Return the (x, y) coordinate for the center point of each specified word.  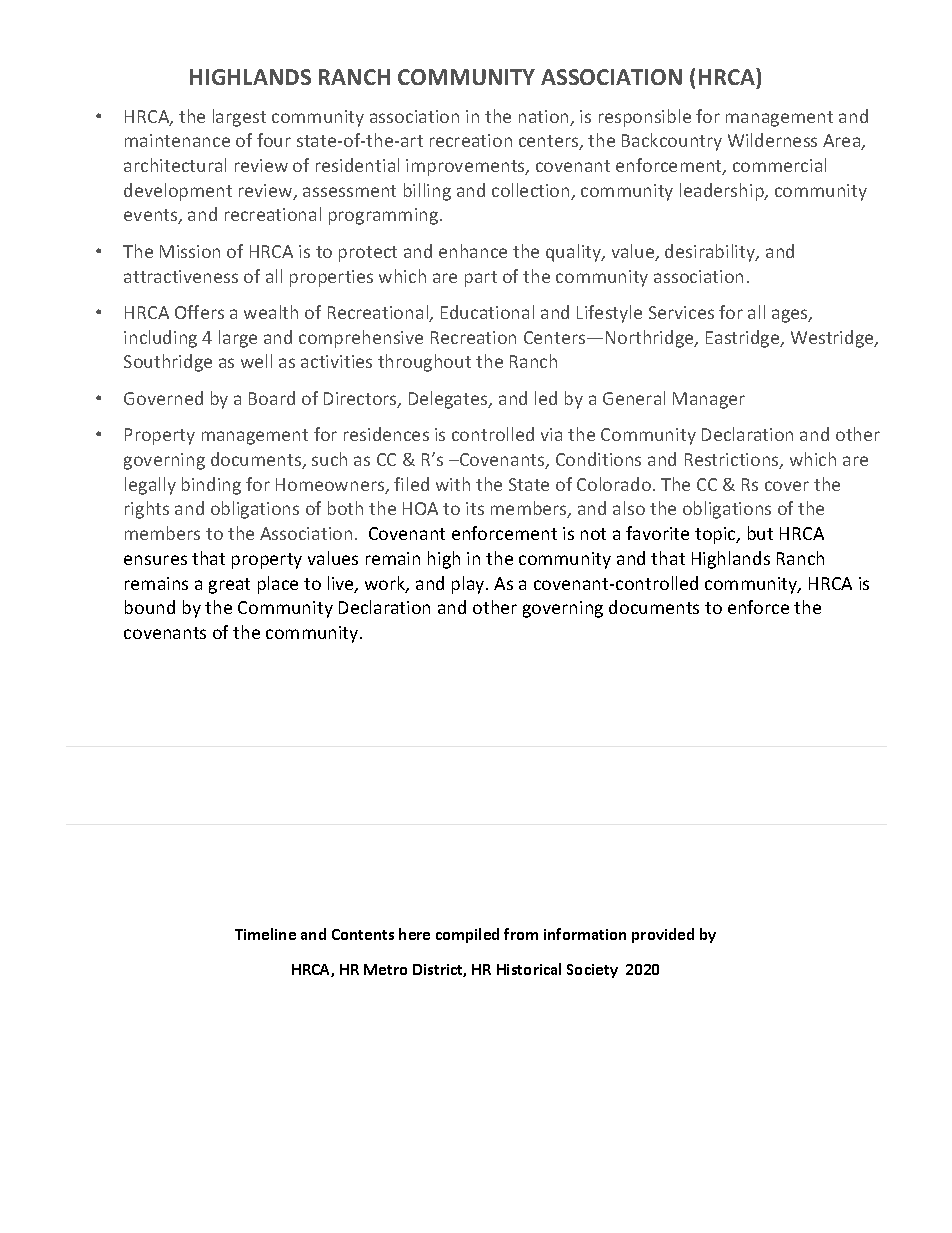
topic (716, 535)
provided (663, 935)
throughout (424, 363)
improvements (466, 167)
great (229, 586)
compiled (467, 935)
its (475, 508)
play (469, 585)
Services (681, 312)
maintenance (177, 140)
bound (150, 607)
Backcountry (672, 142)
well (256, 361)
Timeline (265, 934)
